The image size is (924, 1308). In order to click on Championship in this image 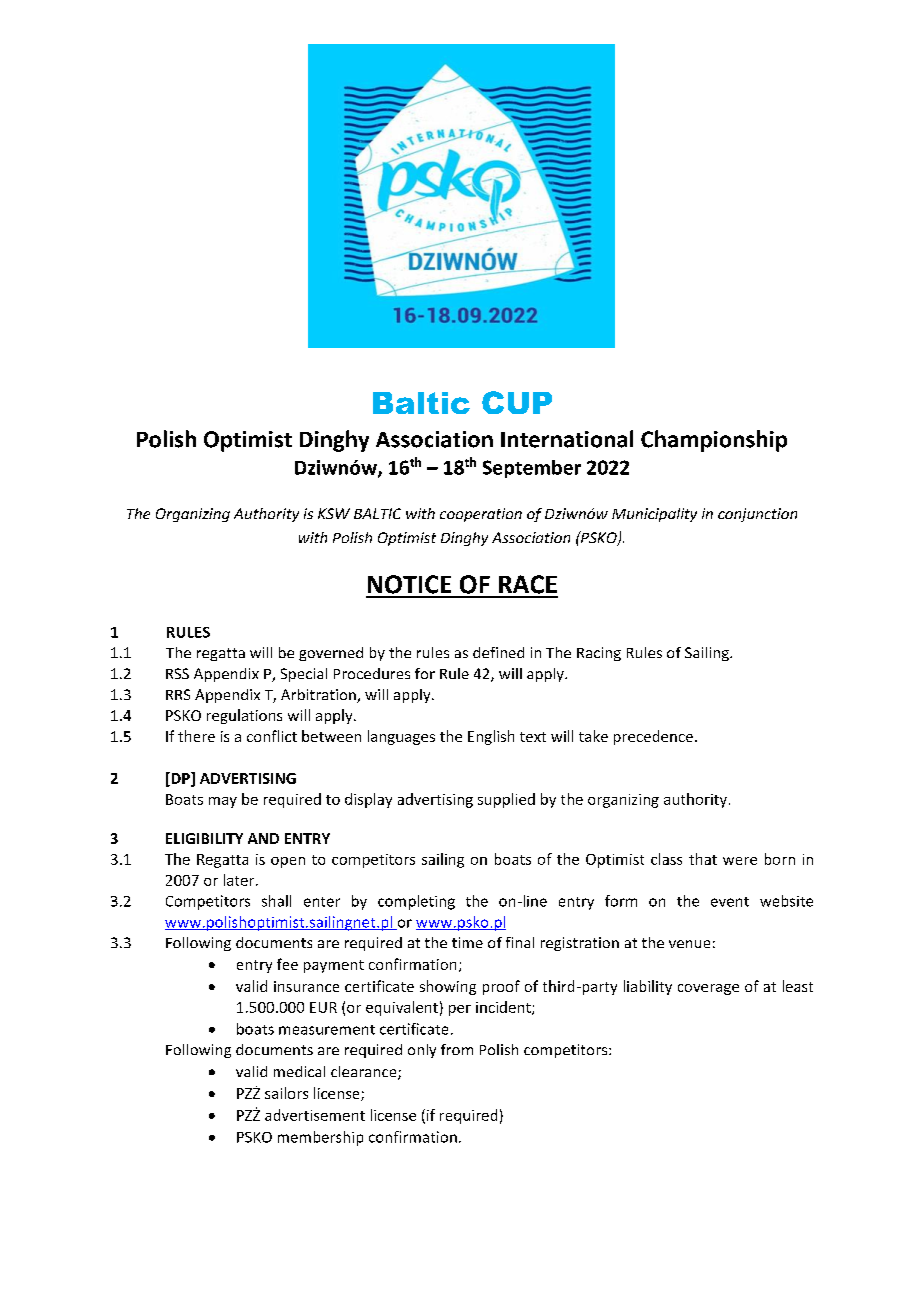, I will do `click(714, 441)`.
